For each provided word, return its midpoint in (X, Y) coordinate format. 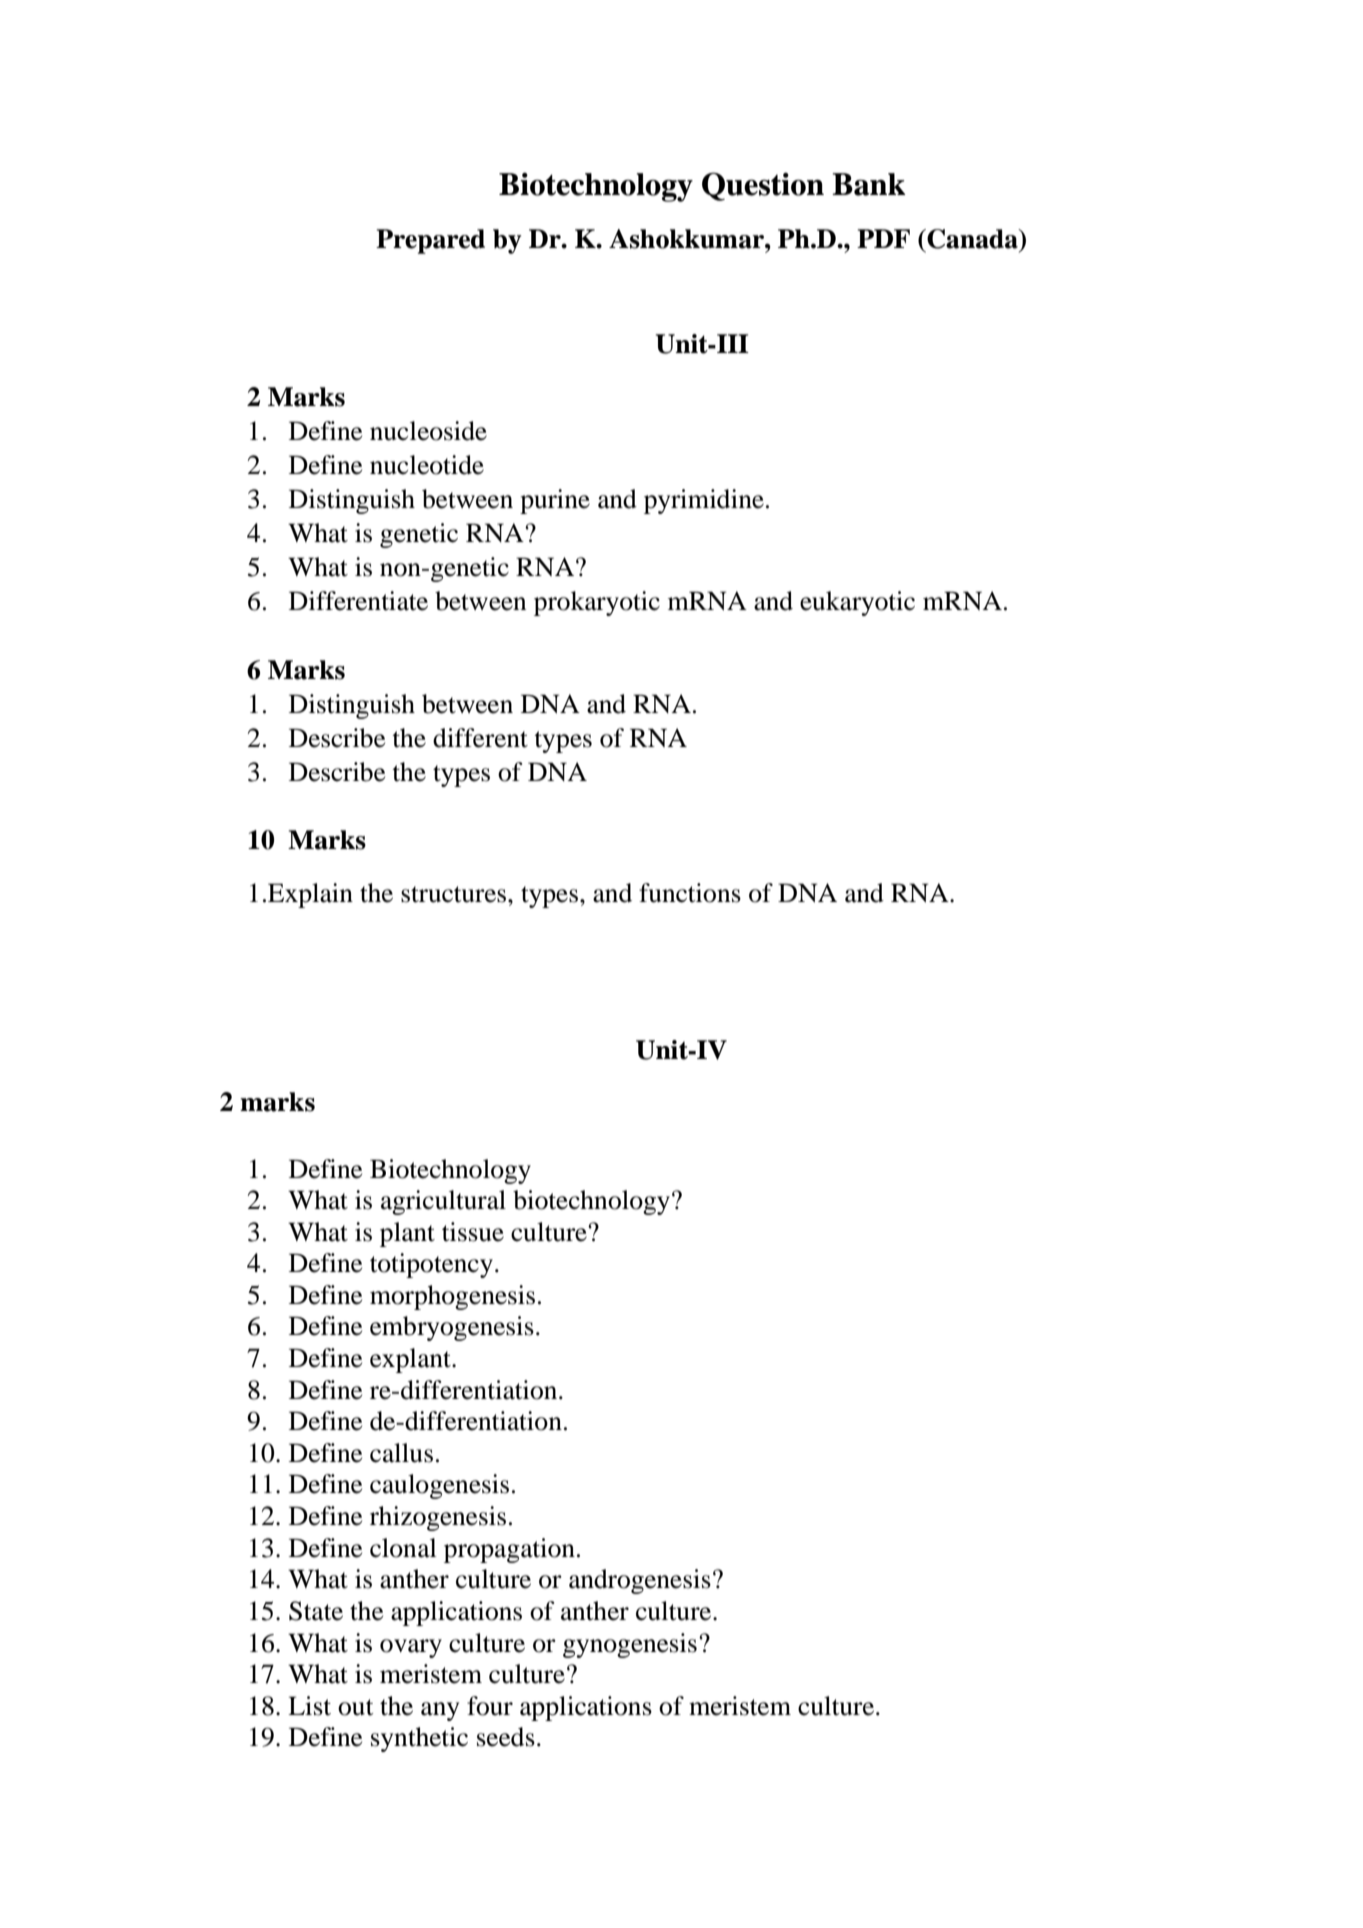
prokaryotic (597, 603)
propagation (509, 1550)
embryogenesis (452, 1328)
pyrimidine (704, 501)
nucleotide (427, 465)
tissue (473, 1232)
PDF (883, 238)
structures (455, 894)
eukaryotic (857, 603)
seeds (506, 1737)
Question (763, 186)
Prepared (430, 241)
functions (690, 893)
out (356, 1707)
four (490, 1706)
